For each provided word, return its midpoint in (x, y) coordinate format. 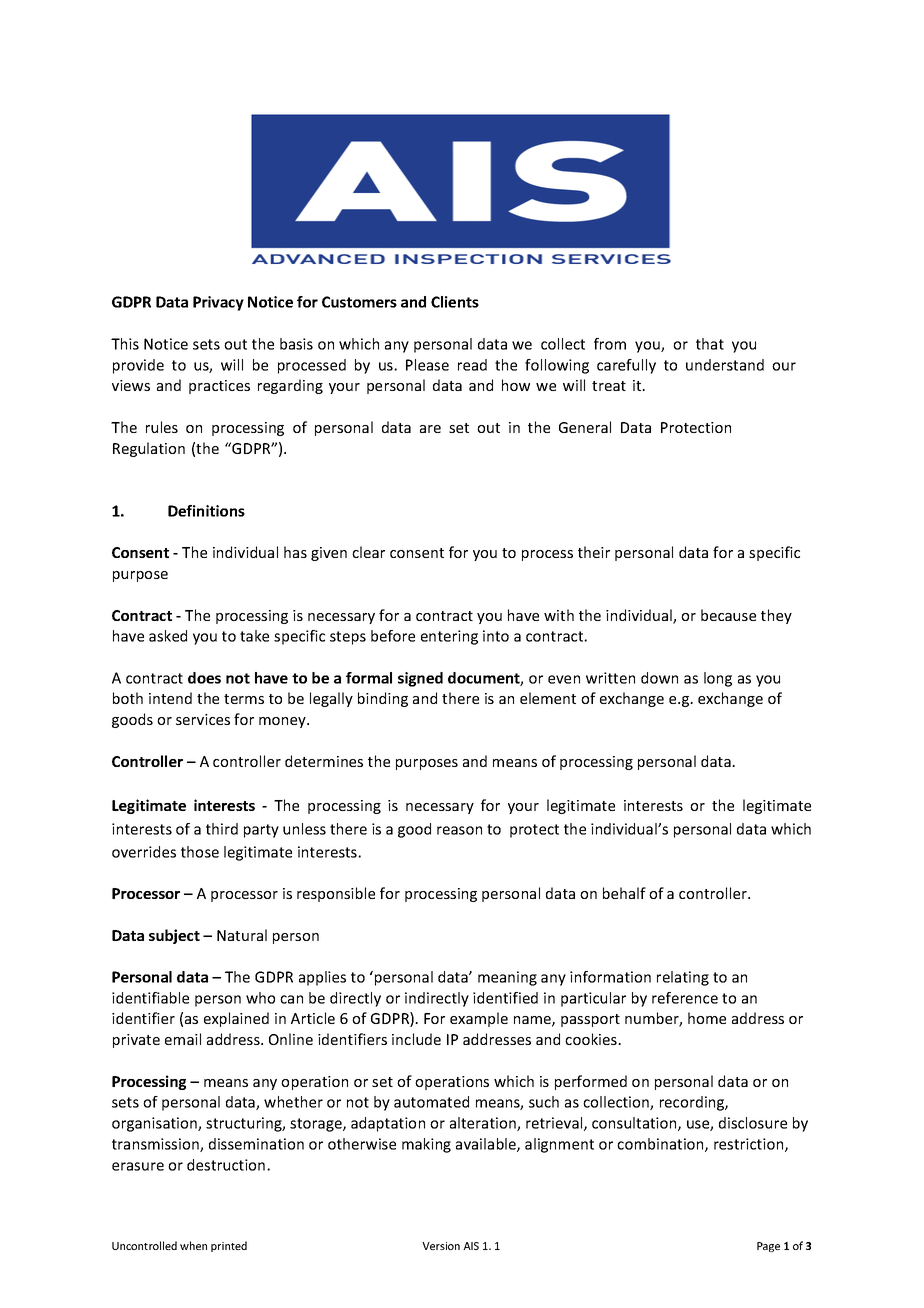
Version (441, 1246)
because (728, 615)
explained (236, 1019)
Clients (455, 302)
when (193, 1245)
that (710, 344)
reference (685, 998)
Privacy (218, 303)
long (718, 679)
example (479, 1019)
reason (459, 830)
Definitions (206, 511)
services (203, 719)
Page (768, 1247)
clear (368, 552)
